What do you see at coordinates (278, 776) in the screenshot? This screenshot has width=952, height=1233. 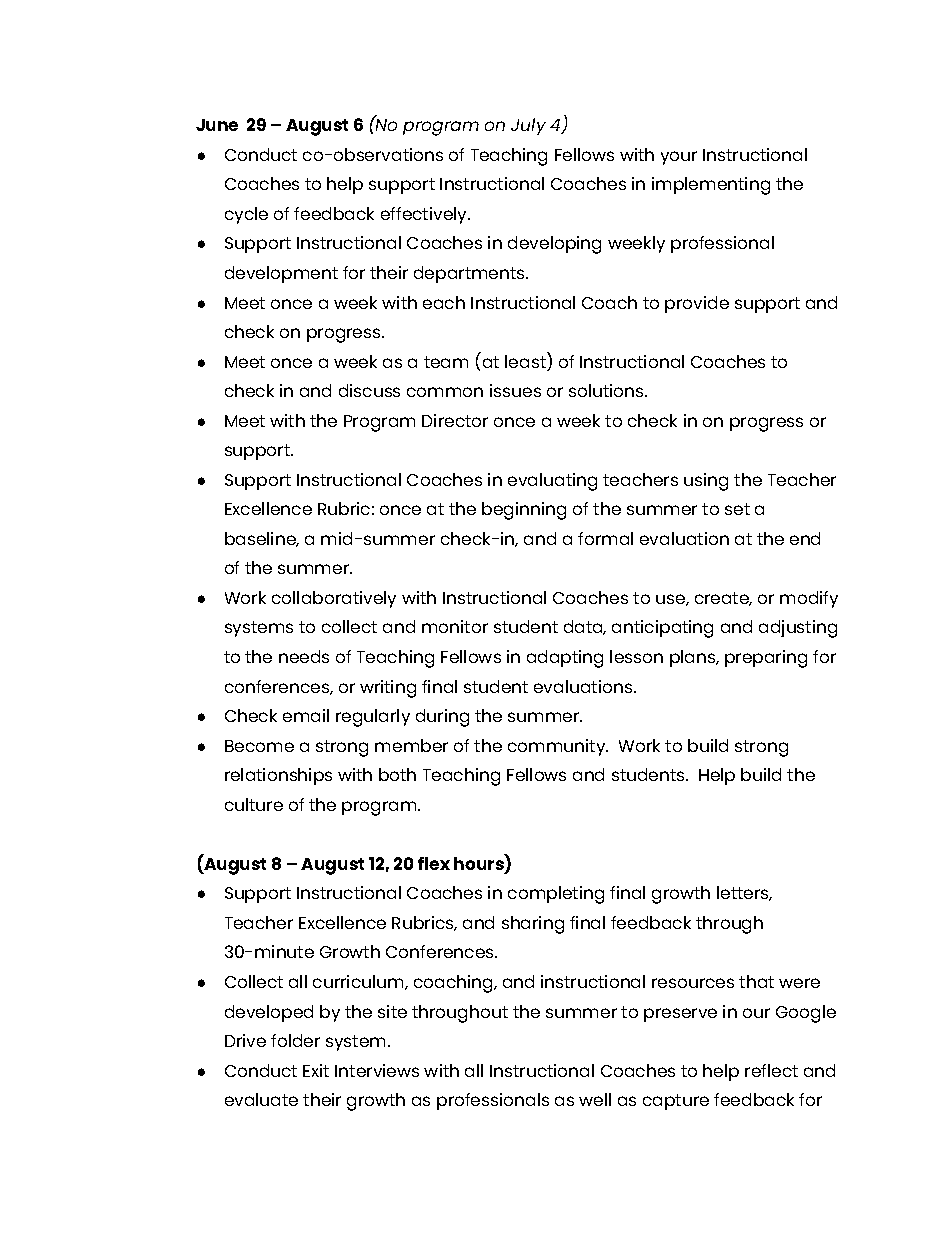 I see `relationships` at bounding box center [278, 776].
